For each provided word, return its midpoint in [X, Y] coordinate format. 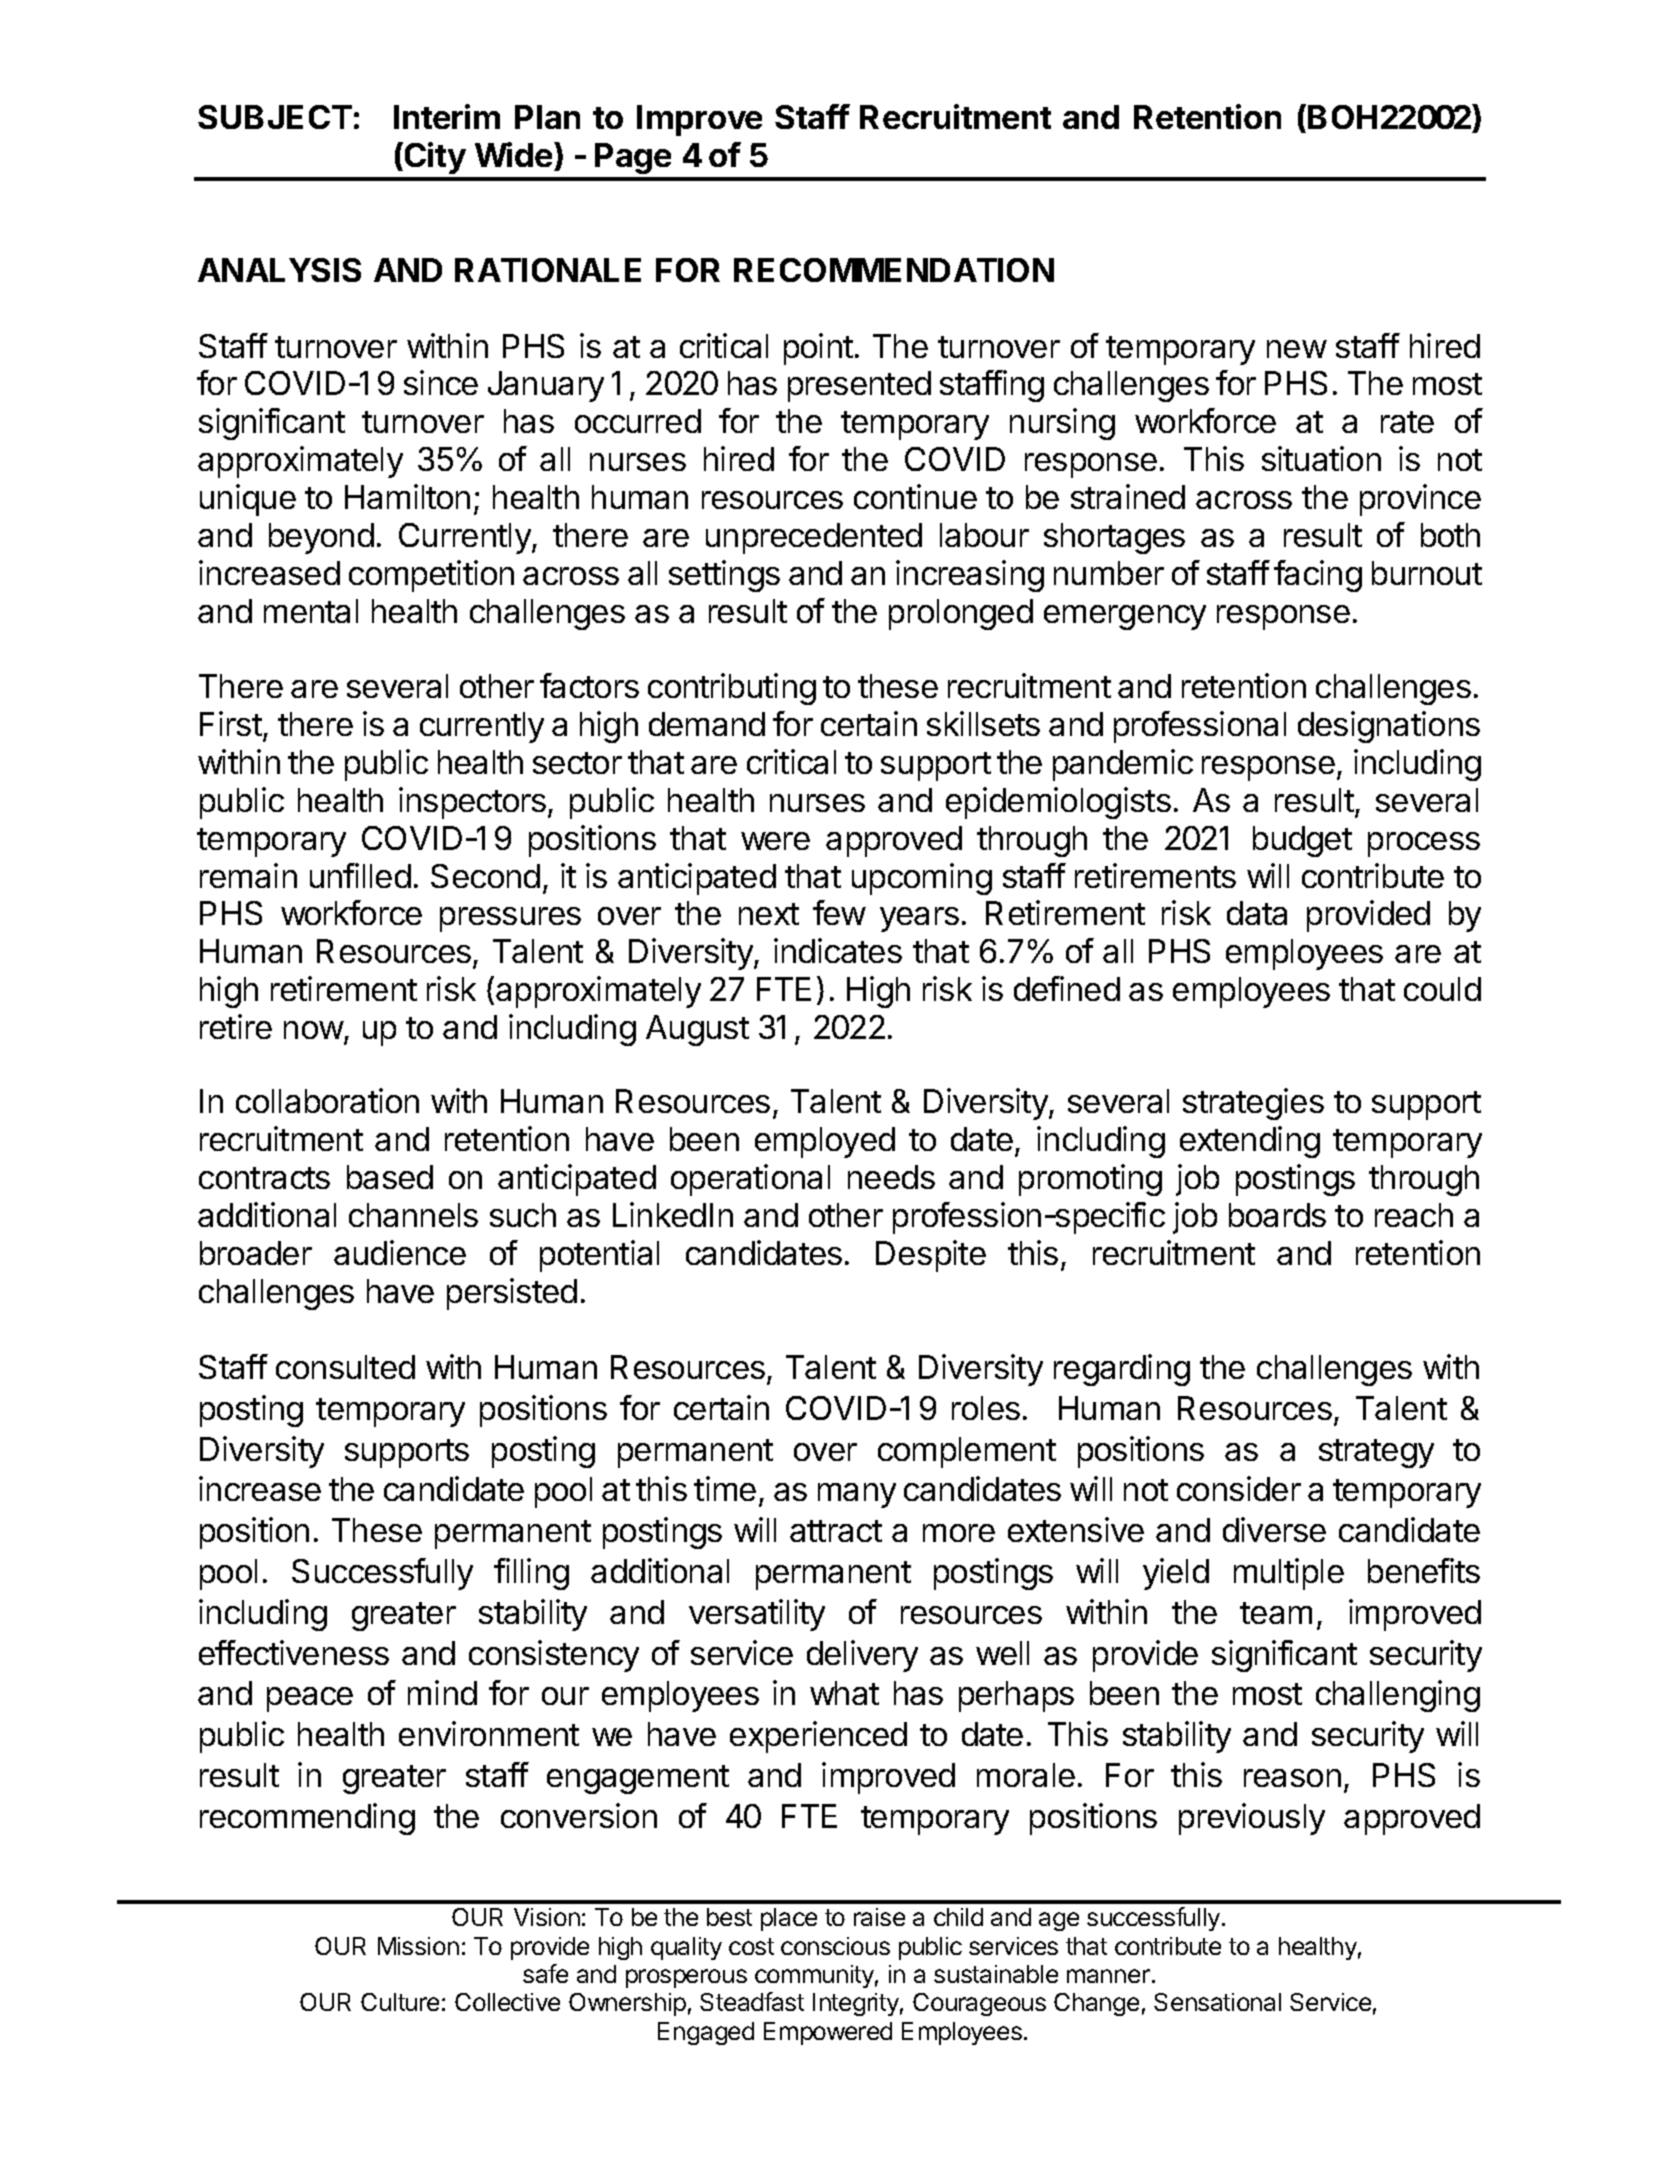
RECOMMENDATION [894, 270]
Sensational [1217, 2002]
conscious [835, 1946]
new [1297, 349]
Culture [400, 2002]
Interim [447, 116]
